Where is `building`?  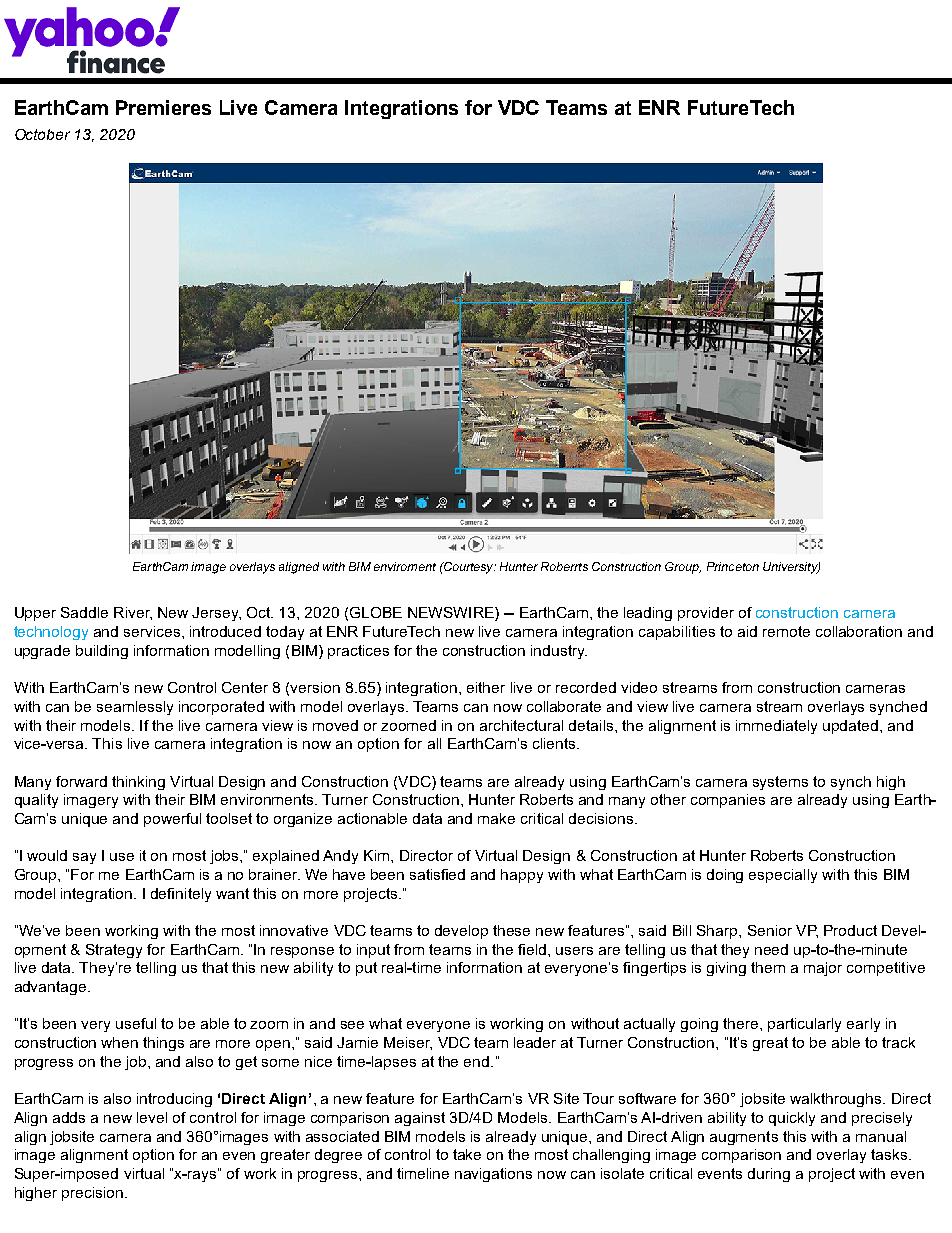
building is located at coordinates (102, 652).
